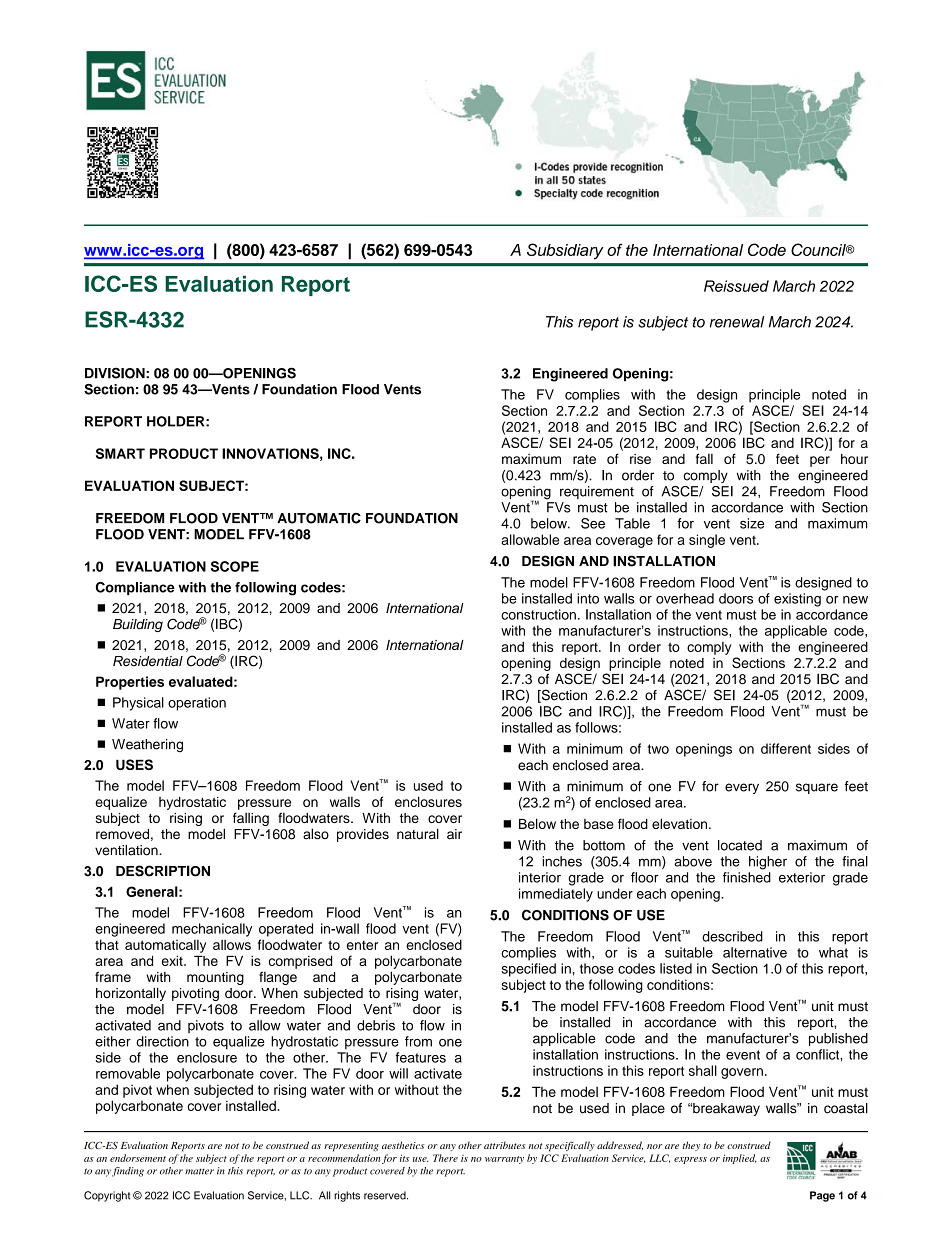 The width and height of the screenshot is (952, 1233). I want to click on SMART, so click(120, 453).
